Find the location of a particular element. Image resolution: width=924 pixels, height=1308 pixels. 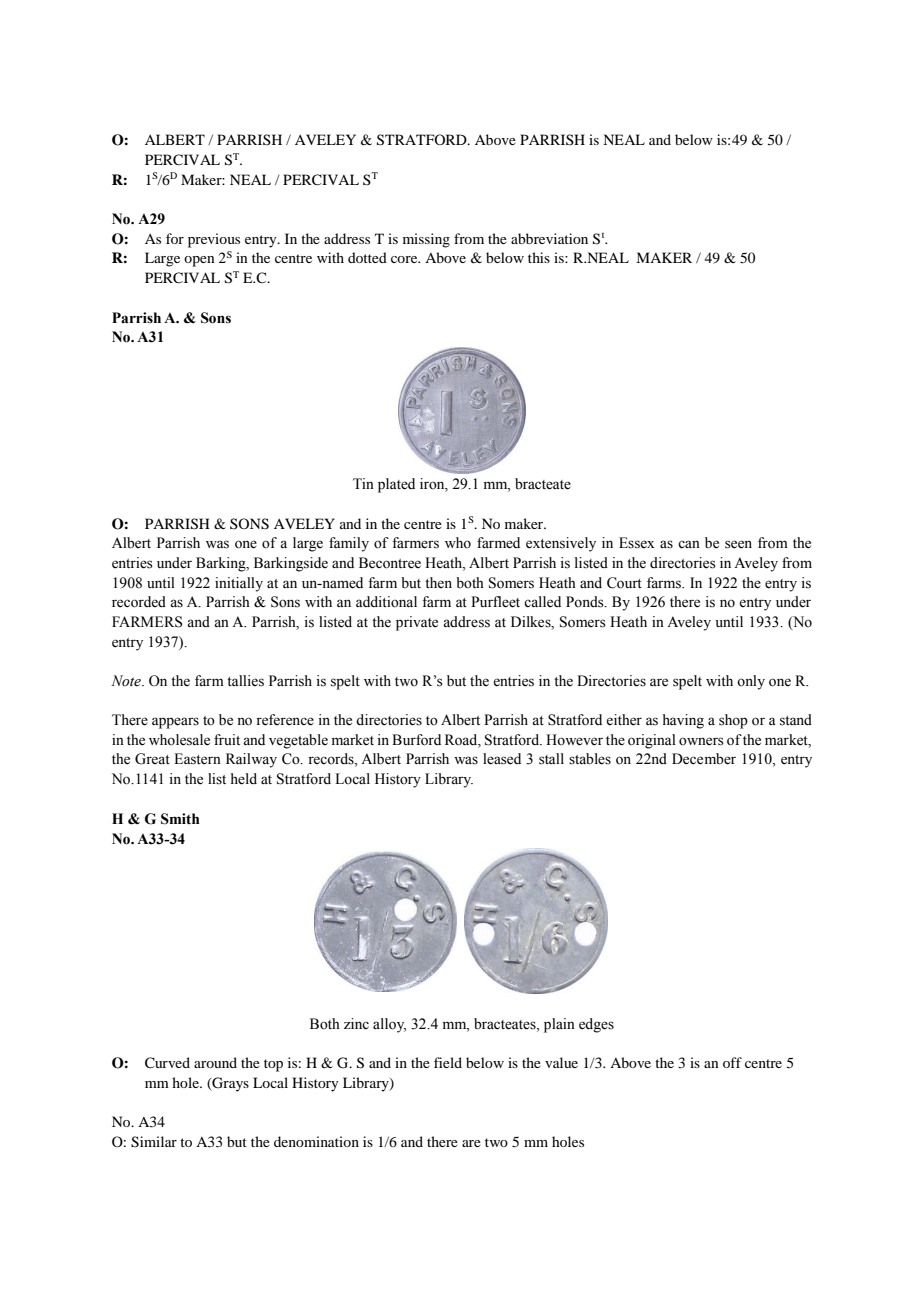

field is located at coordinates (448, 1062).
